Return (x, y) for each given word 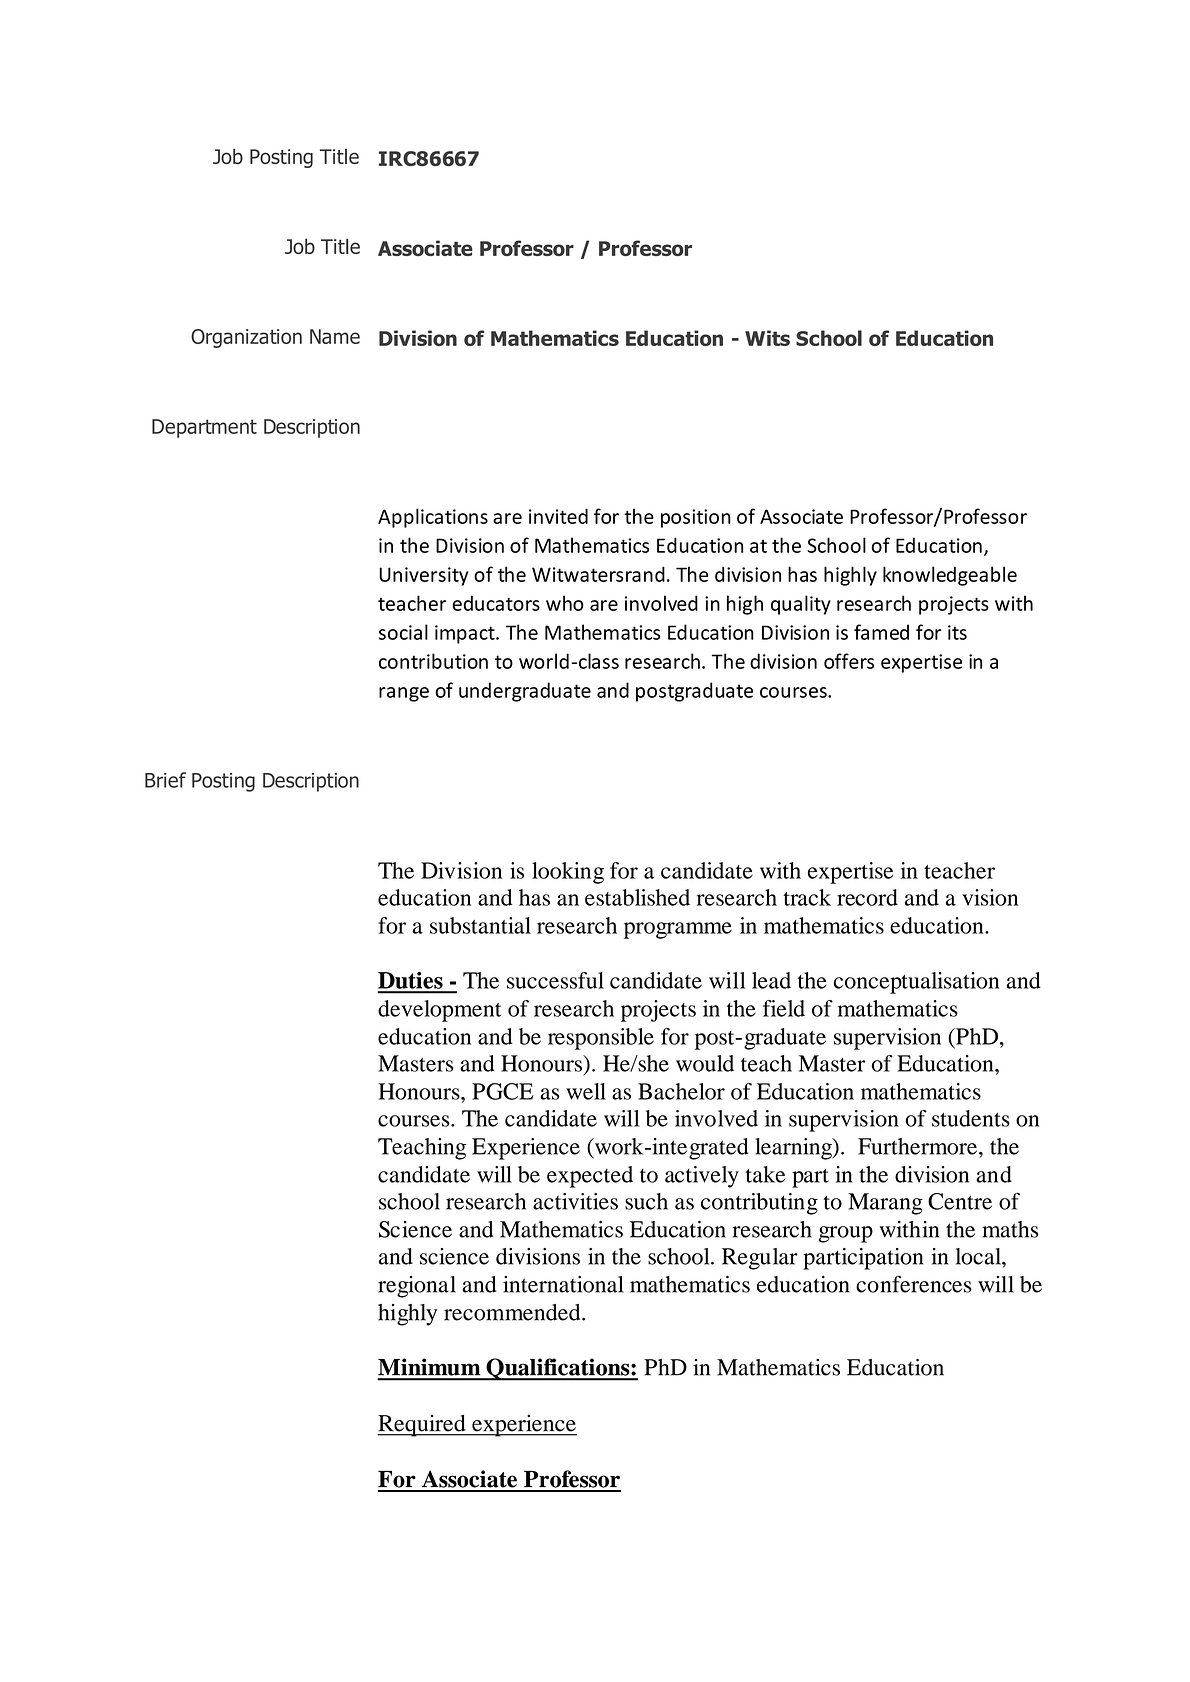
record (867, 897)
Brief (165, 780)
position (696, 518)
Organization (246, 338)
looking (568, 873)
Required (422, 1426)
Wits (767, 338)
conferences (914, 1284)
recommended (513, 1312)
